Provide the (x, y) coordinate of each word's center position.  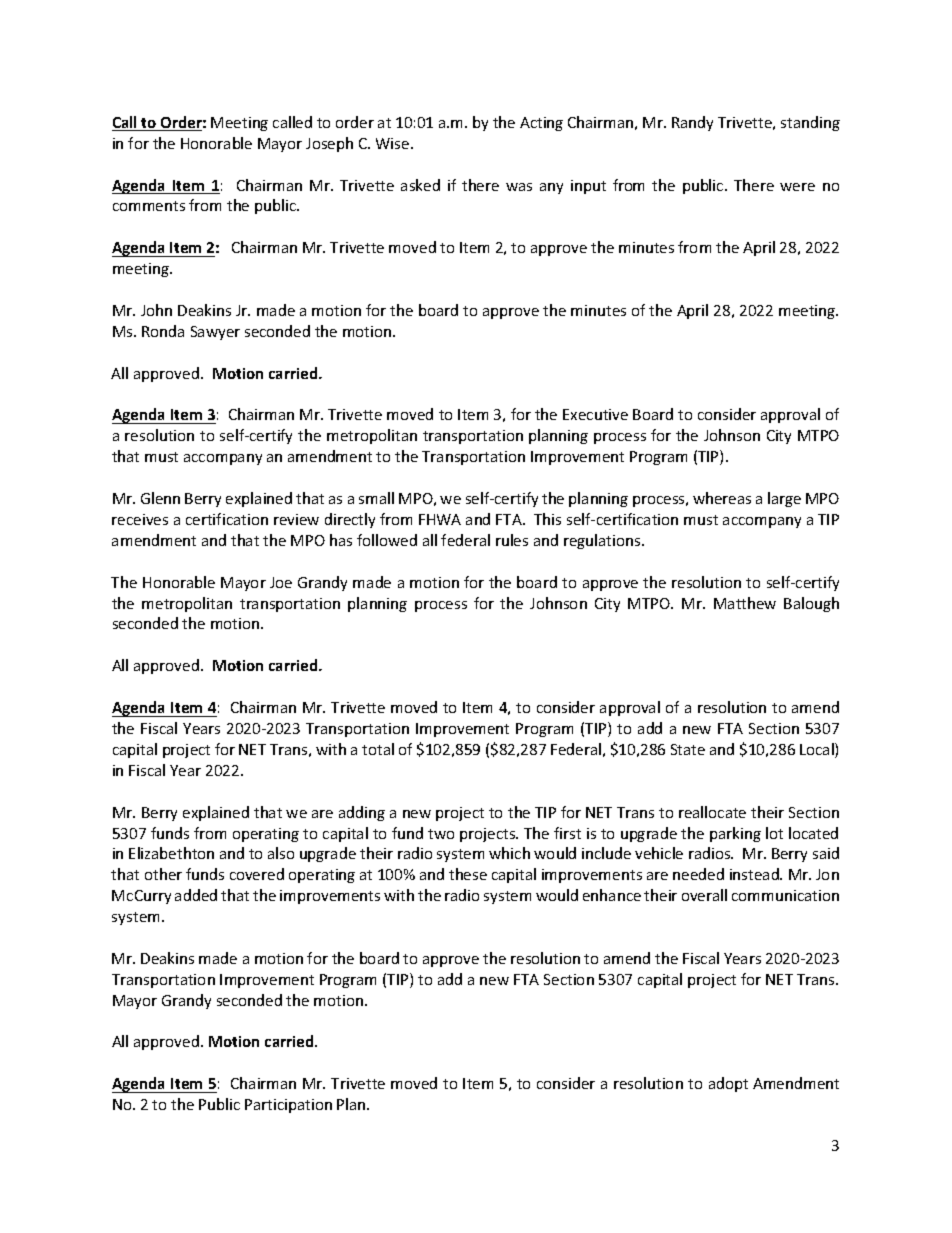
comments (149, 206)
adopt (728, 1084)
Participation (288, 1106)
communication (785, 895)
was (519, 187)
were (797, 187)
